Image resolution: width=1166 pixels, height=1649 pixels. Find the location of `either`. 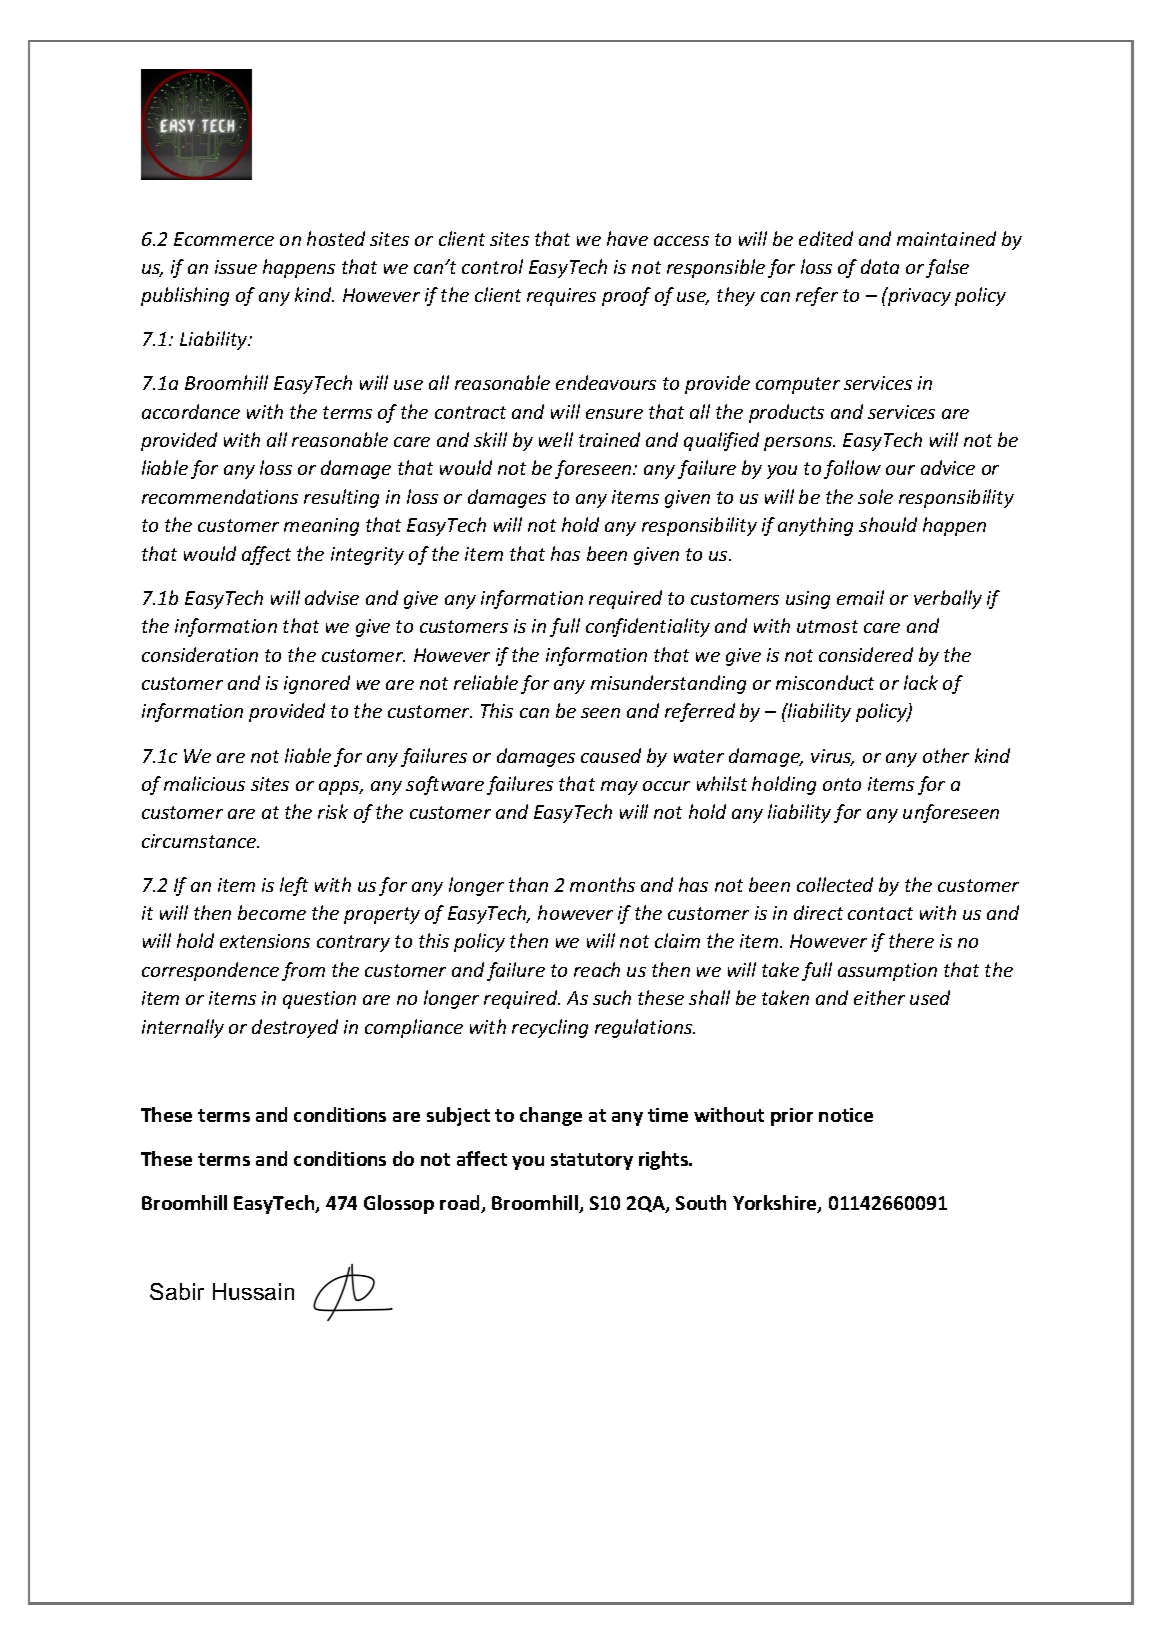

either is located at coordinates (879, 997).
